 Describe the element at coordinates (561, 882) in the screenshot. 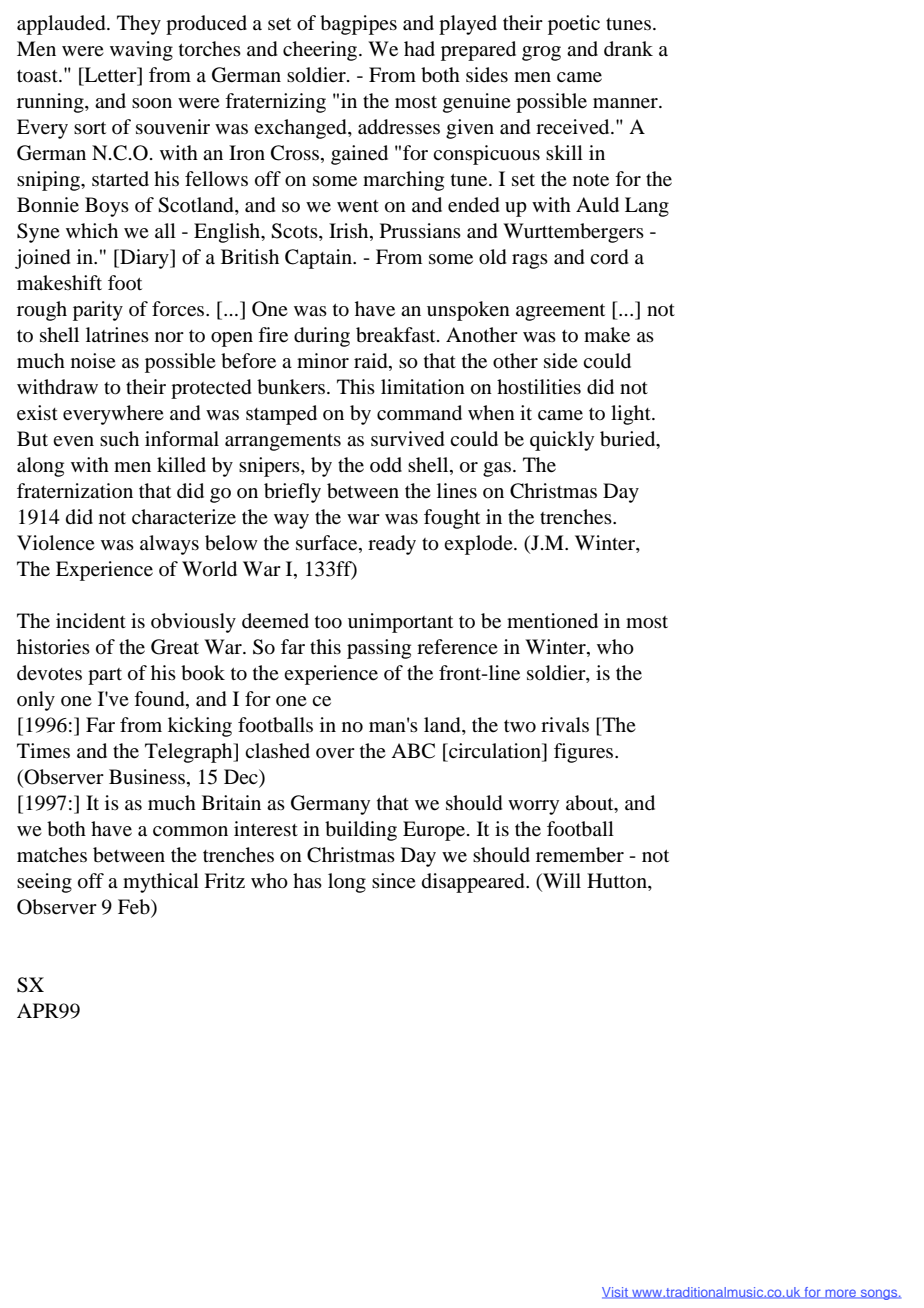

I see `Will` at that location.
